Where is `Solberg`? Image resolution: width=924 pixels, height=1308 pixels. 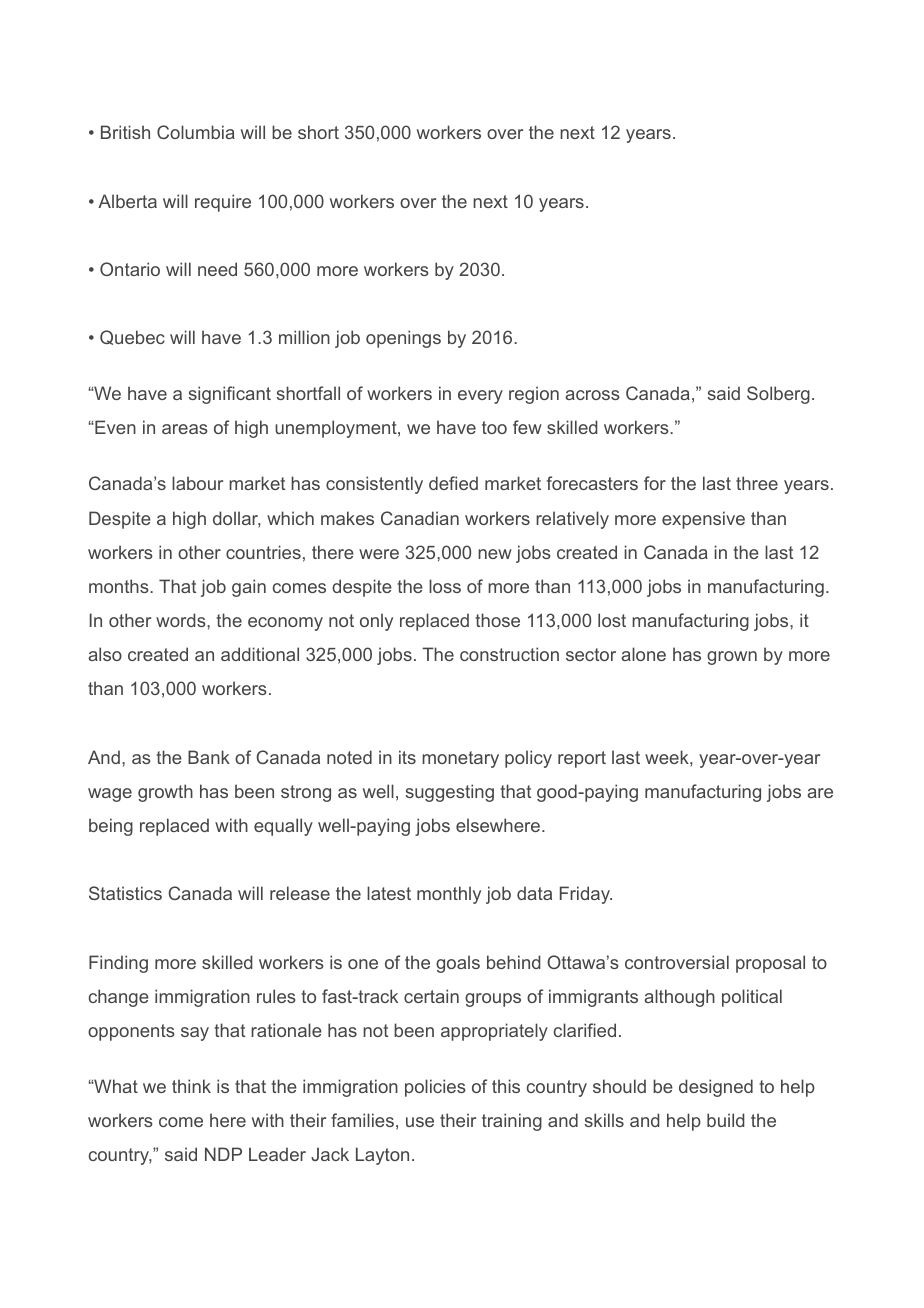 Solberg is located at coordinates (778, 395).
